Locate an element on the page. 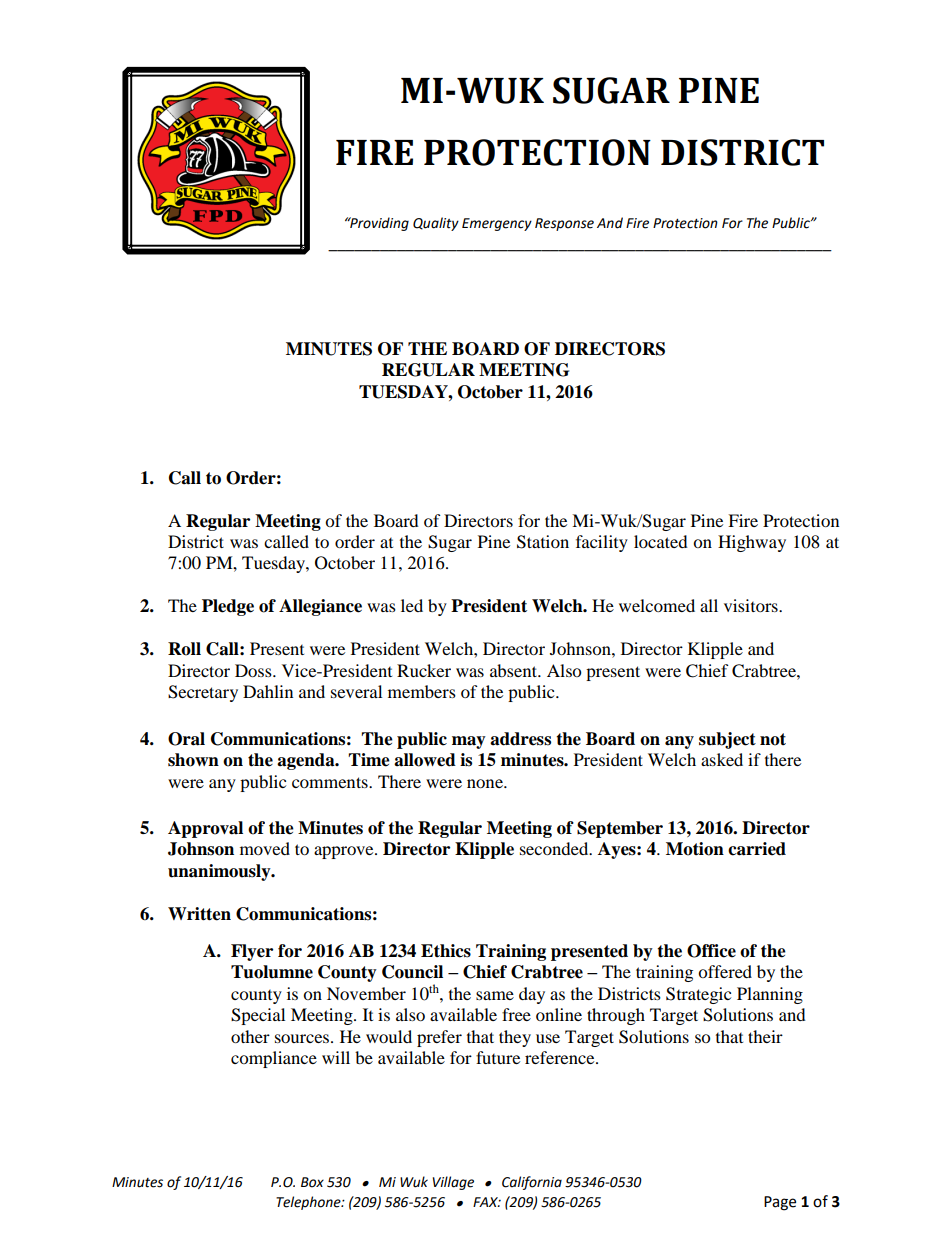  Box is located at coordinates (312, 1182).
